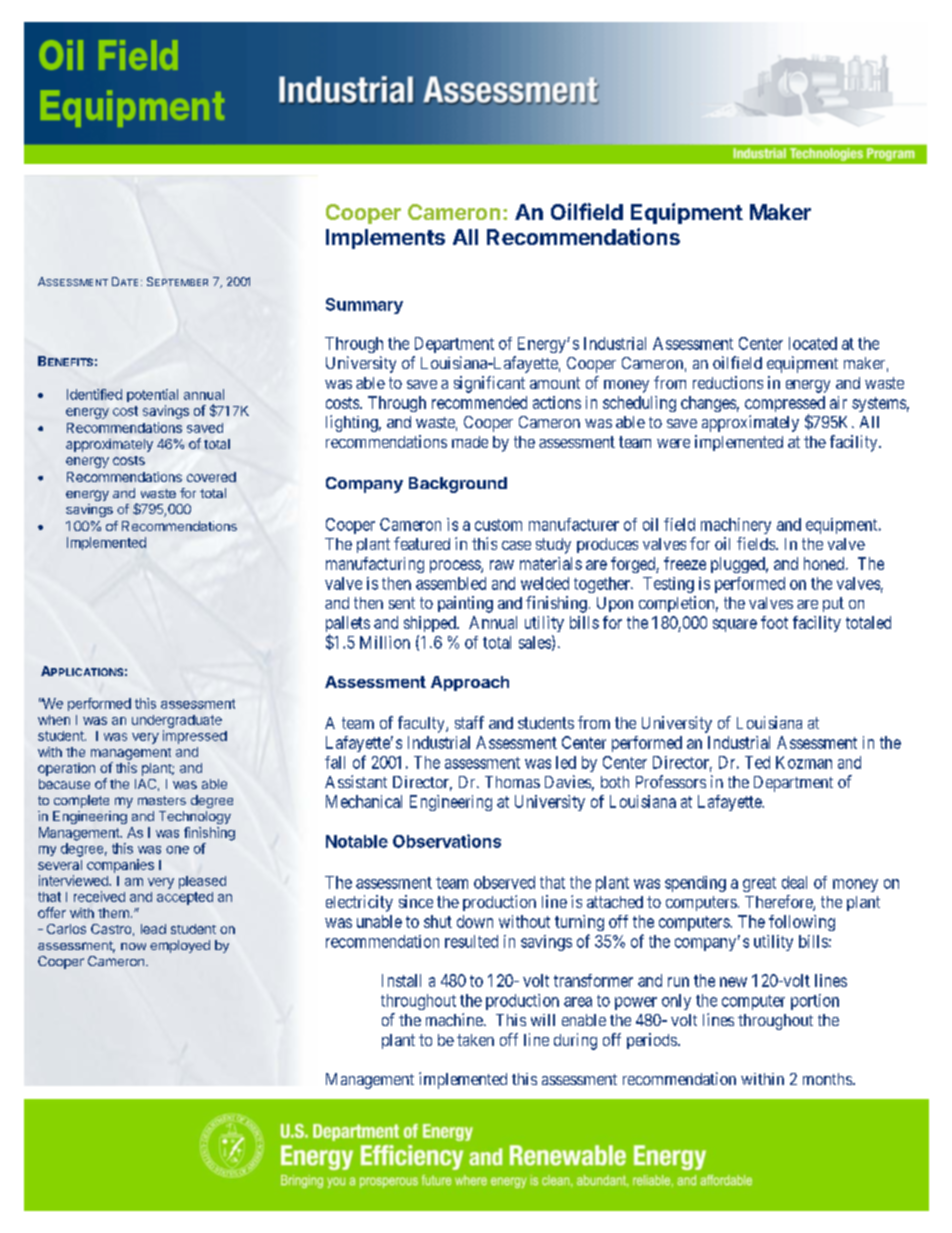 This screenshot has height=1233, width=952. I want to click on made, so click(470, 442).
